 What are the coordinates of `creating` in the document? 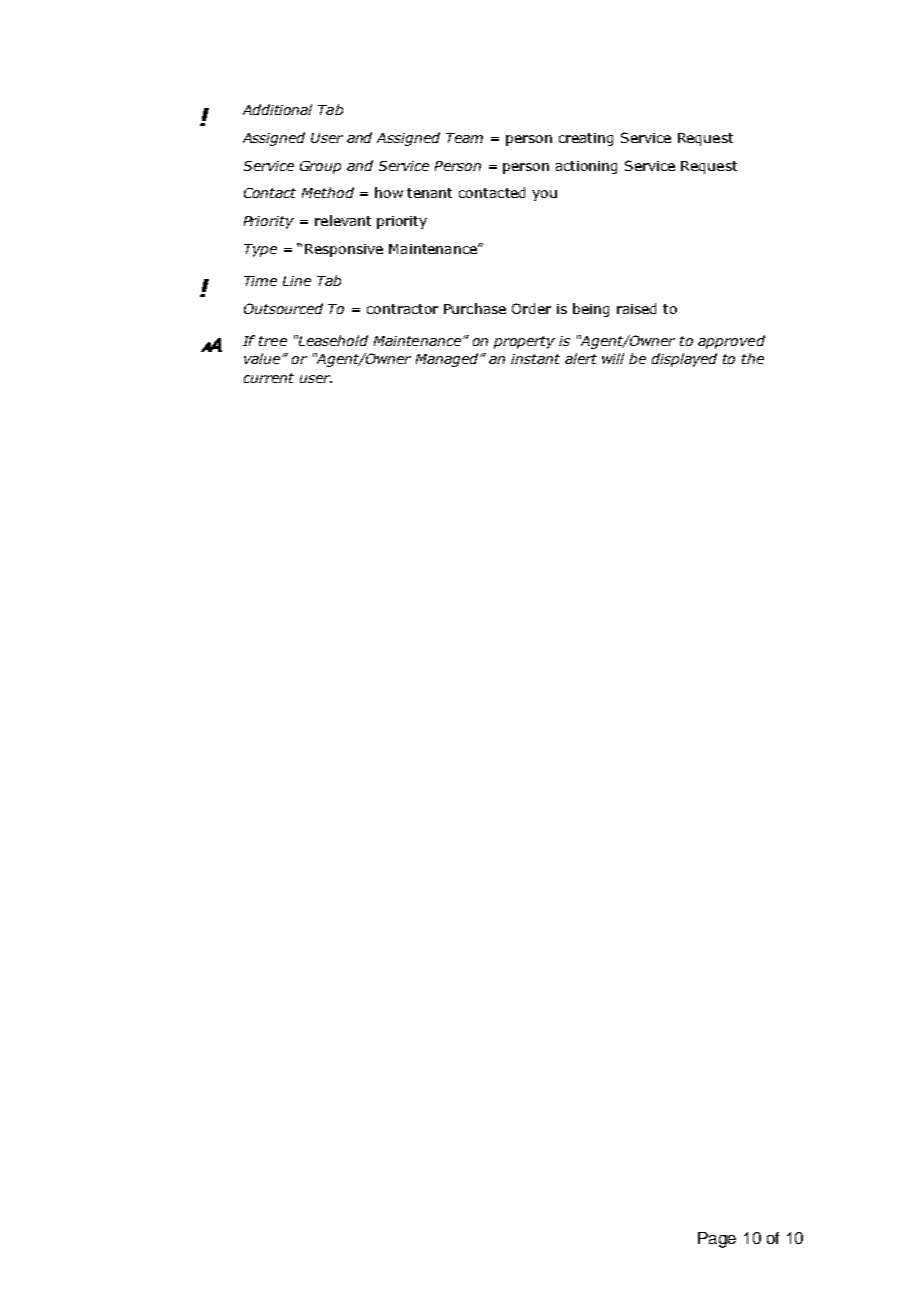 It's located at (586, 139).
